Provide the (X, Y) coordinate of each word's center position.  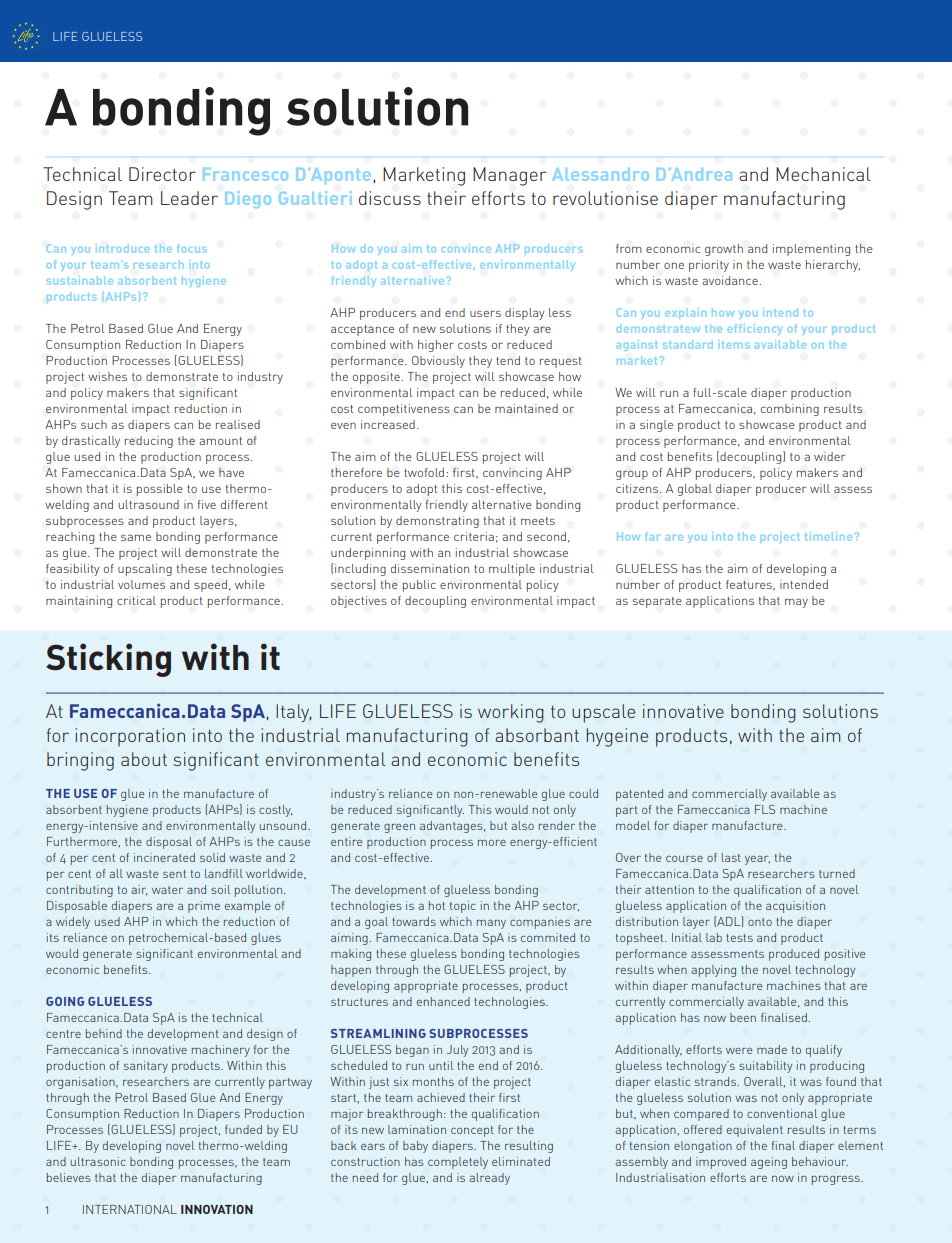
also (522, 825)
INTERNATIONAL (130, 1209)
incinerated (164, 857)
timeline (828, 536)
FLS (765, 809)
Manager (510, 176)
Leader (189, 198)
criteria (474, 536)
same (136, 537)
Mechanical (823, 174)
